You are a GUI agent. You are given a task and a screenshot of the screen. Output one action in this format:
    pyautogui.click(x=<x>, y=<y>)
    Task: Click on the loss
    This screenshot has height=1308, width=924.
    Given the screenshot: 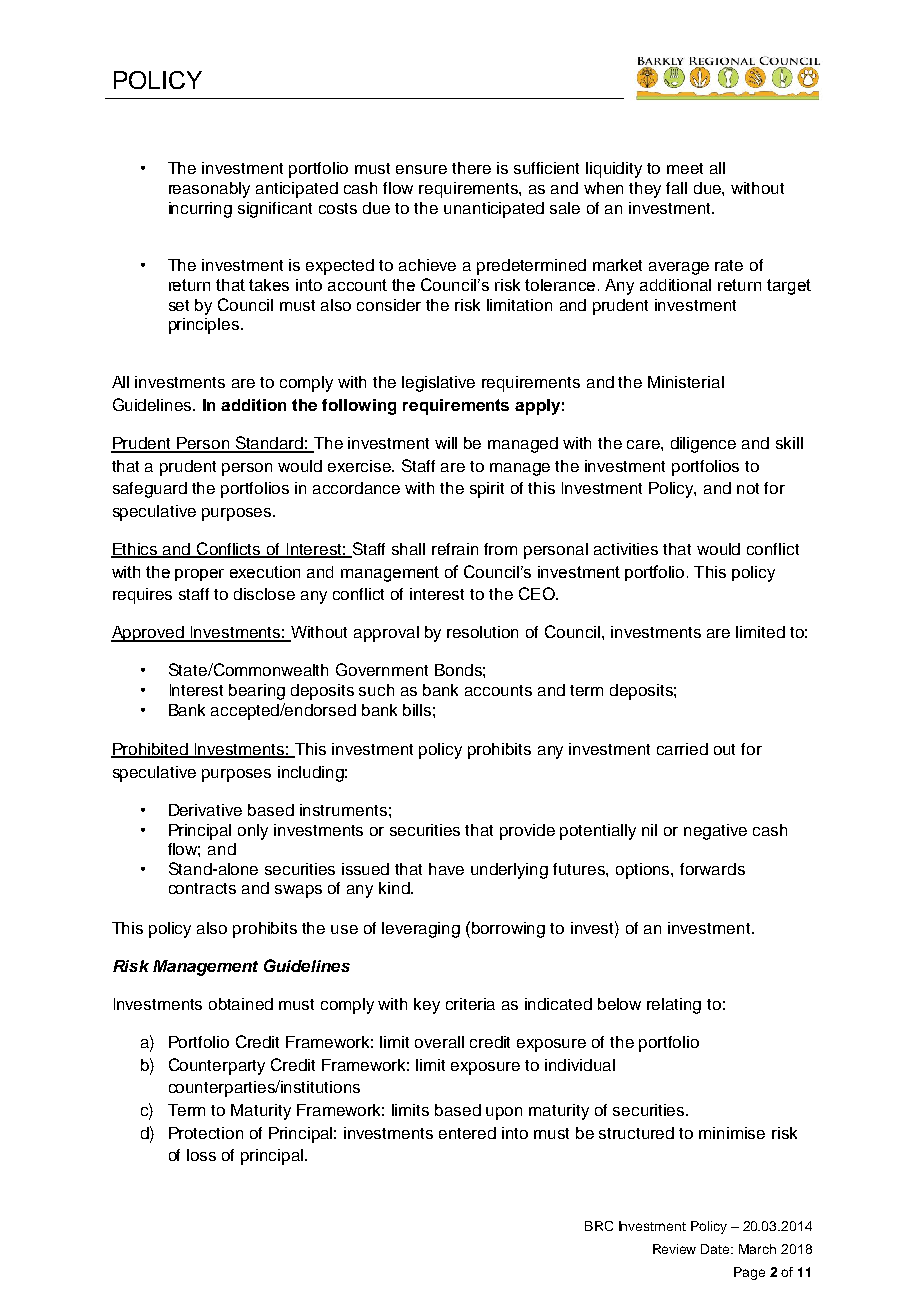 What is the action you would take?
    pyautogui.click(x=201, y=1155)
